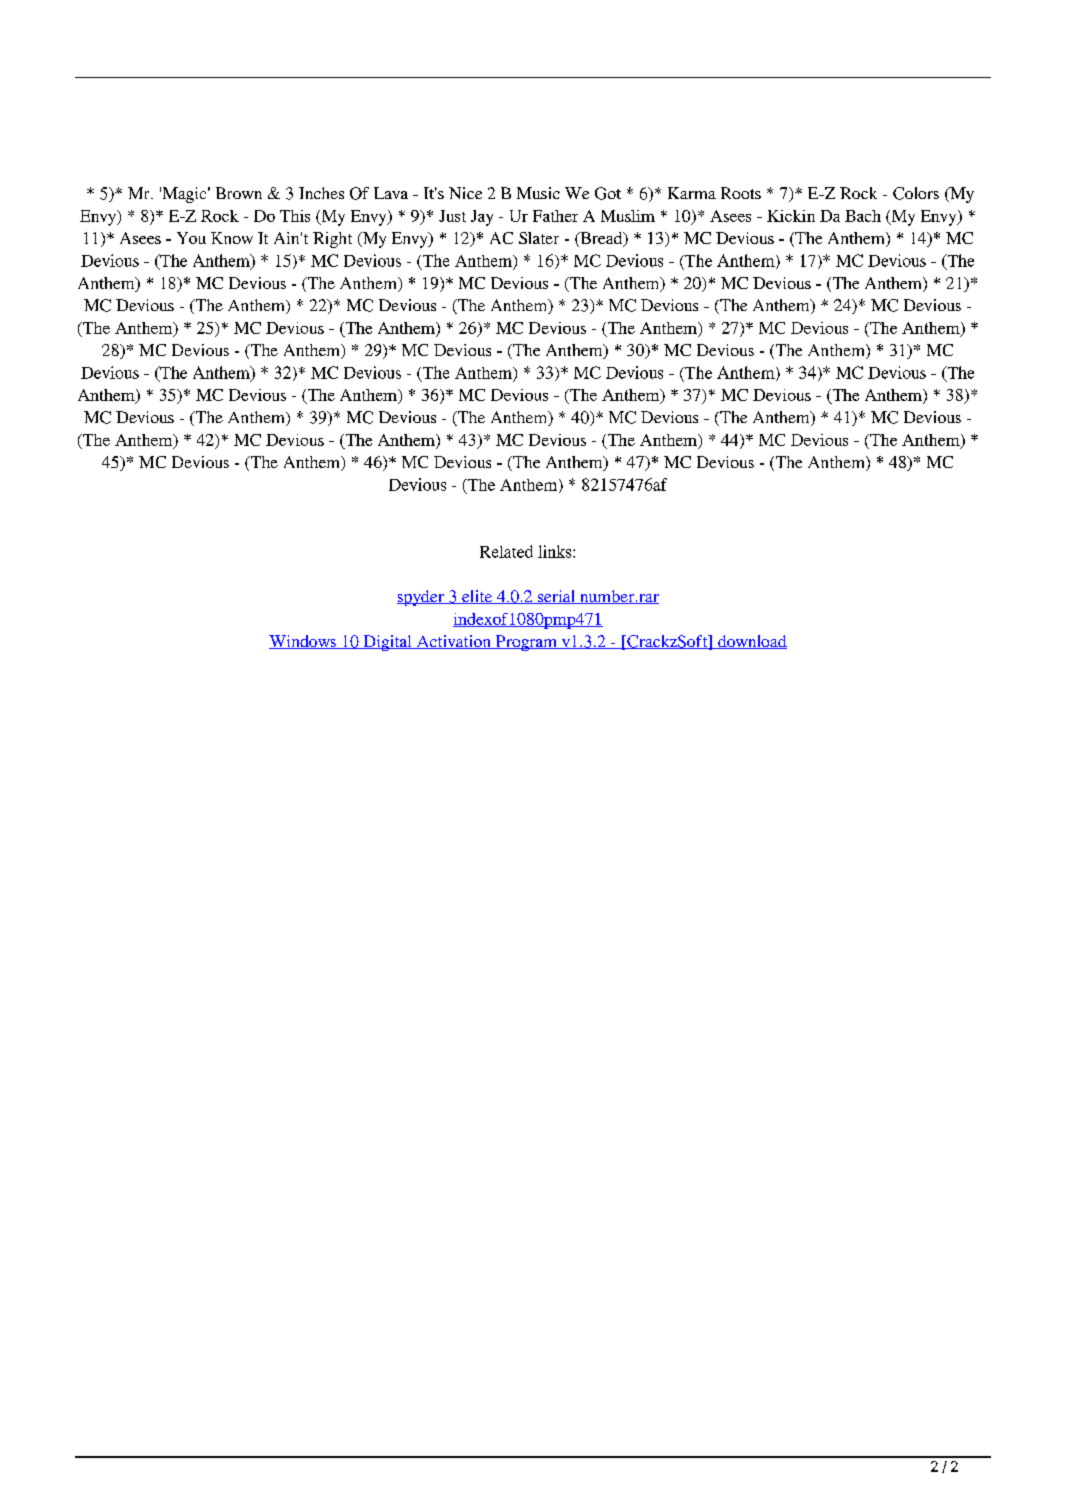 This image has width=1066, height=1508. Describe the element at coordinates (477, 597) in the image. I see `elite` at that location.
